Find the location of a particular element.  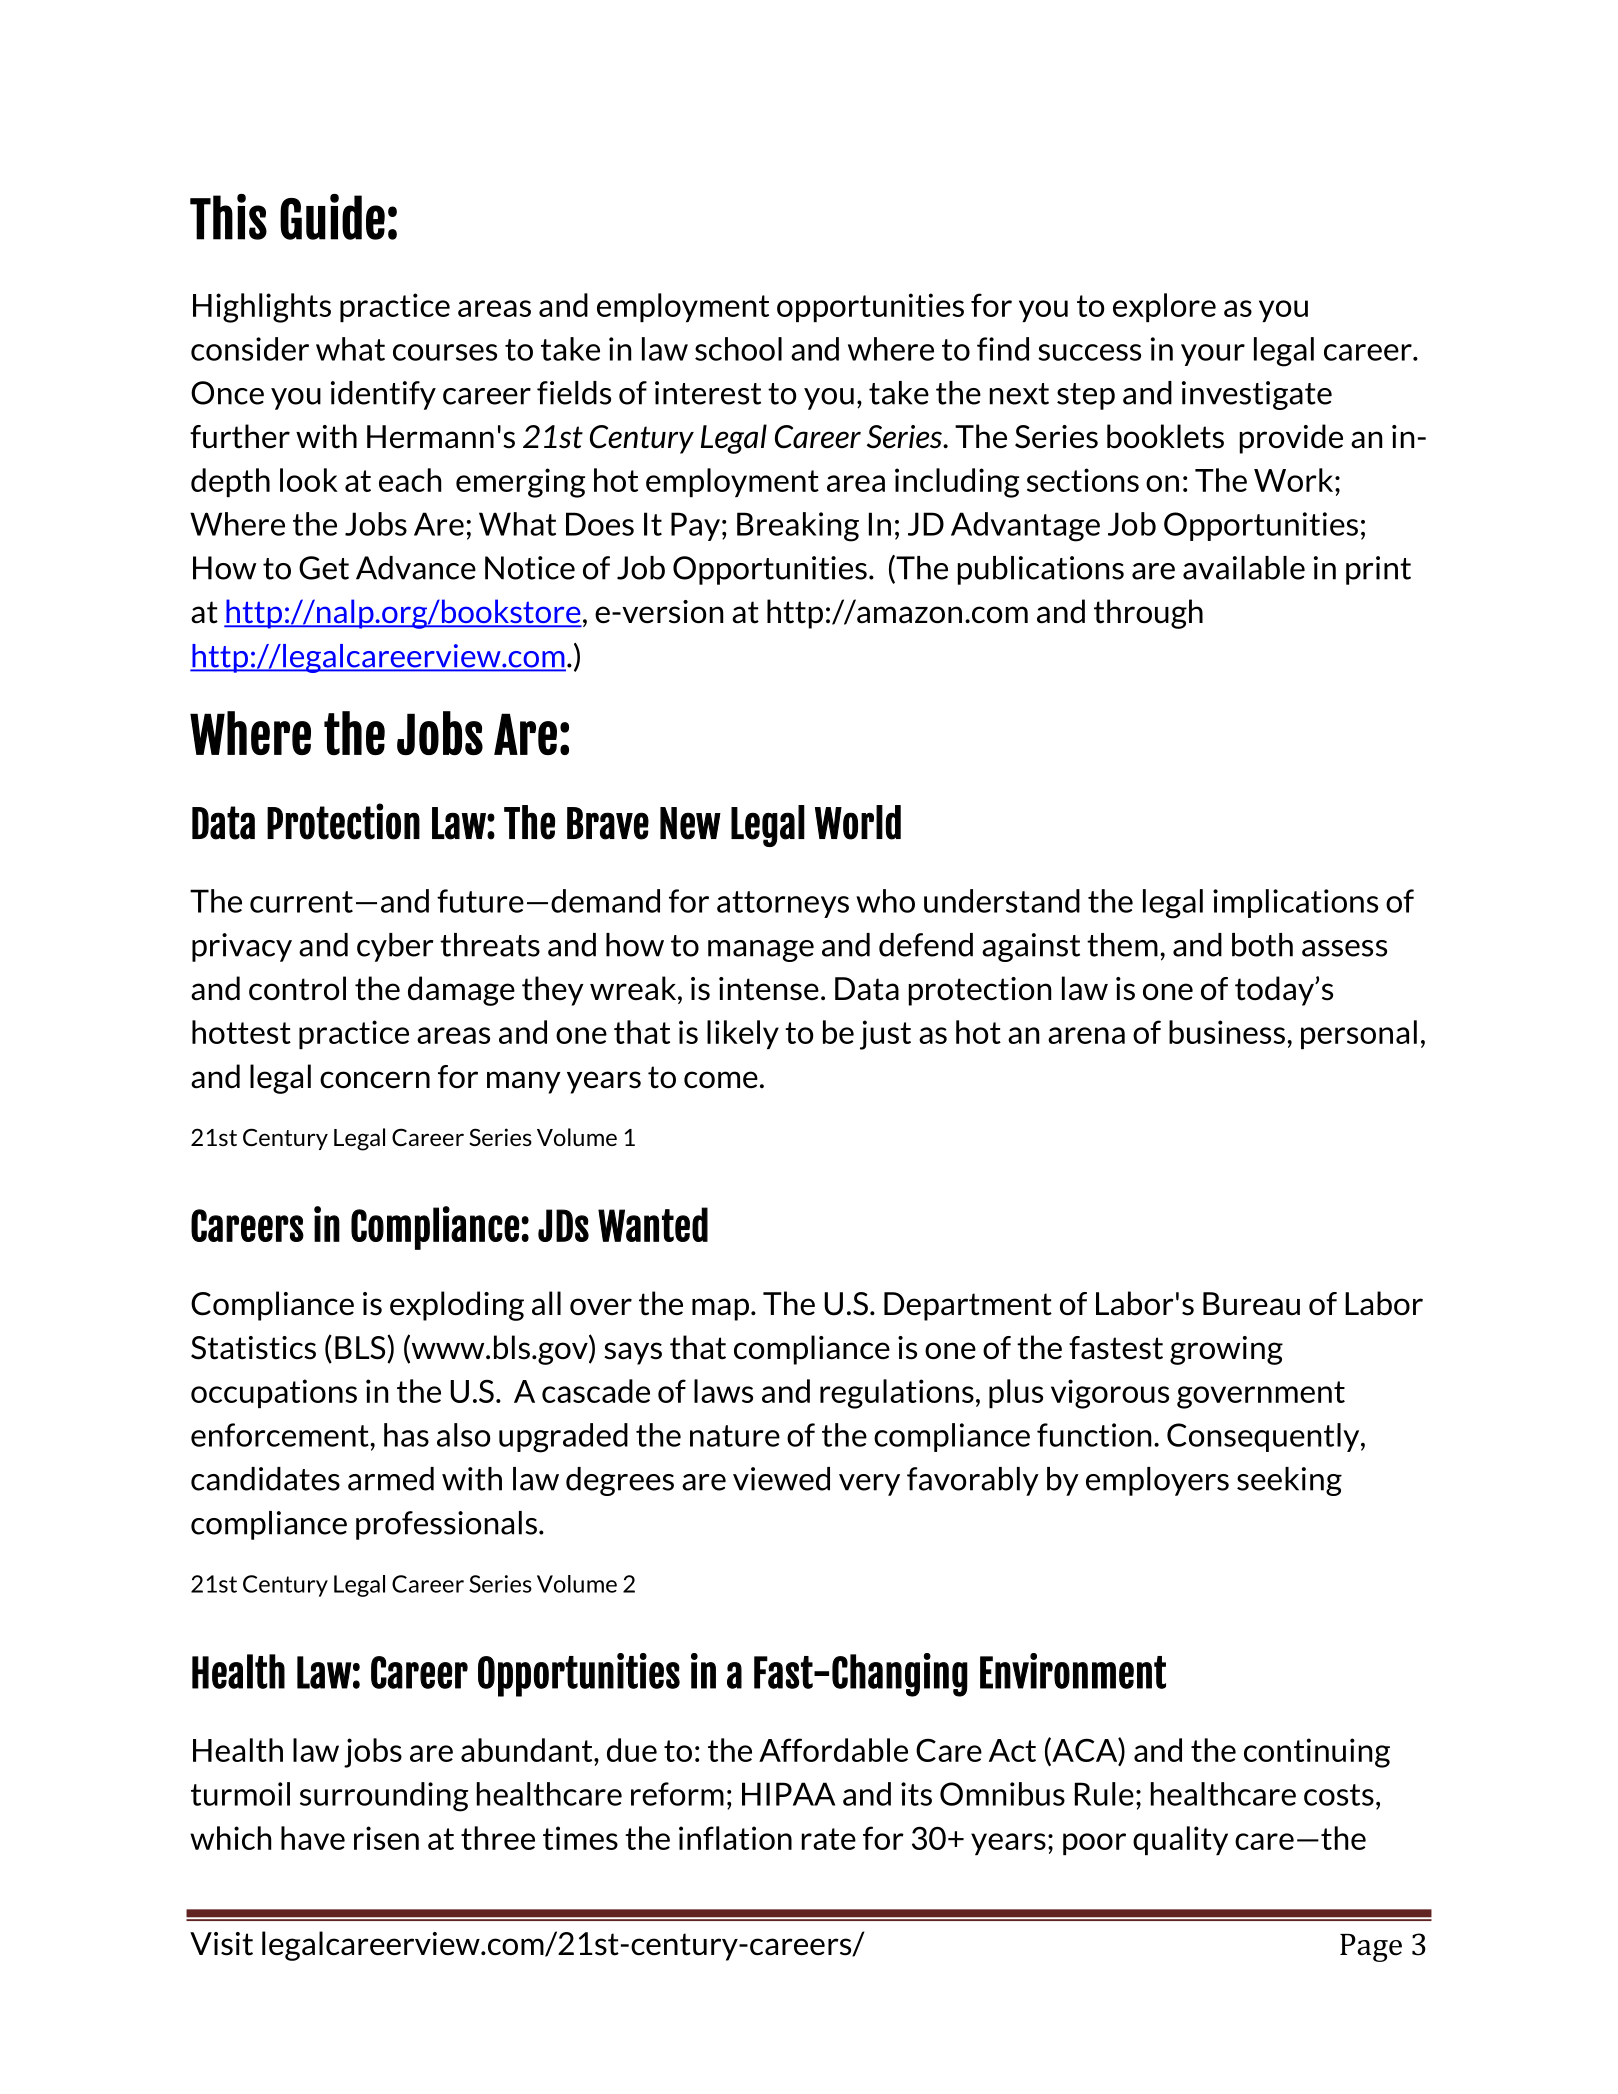

viewed is located at coordinates (781, 1479).
